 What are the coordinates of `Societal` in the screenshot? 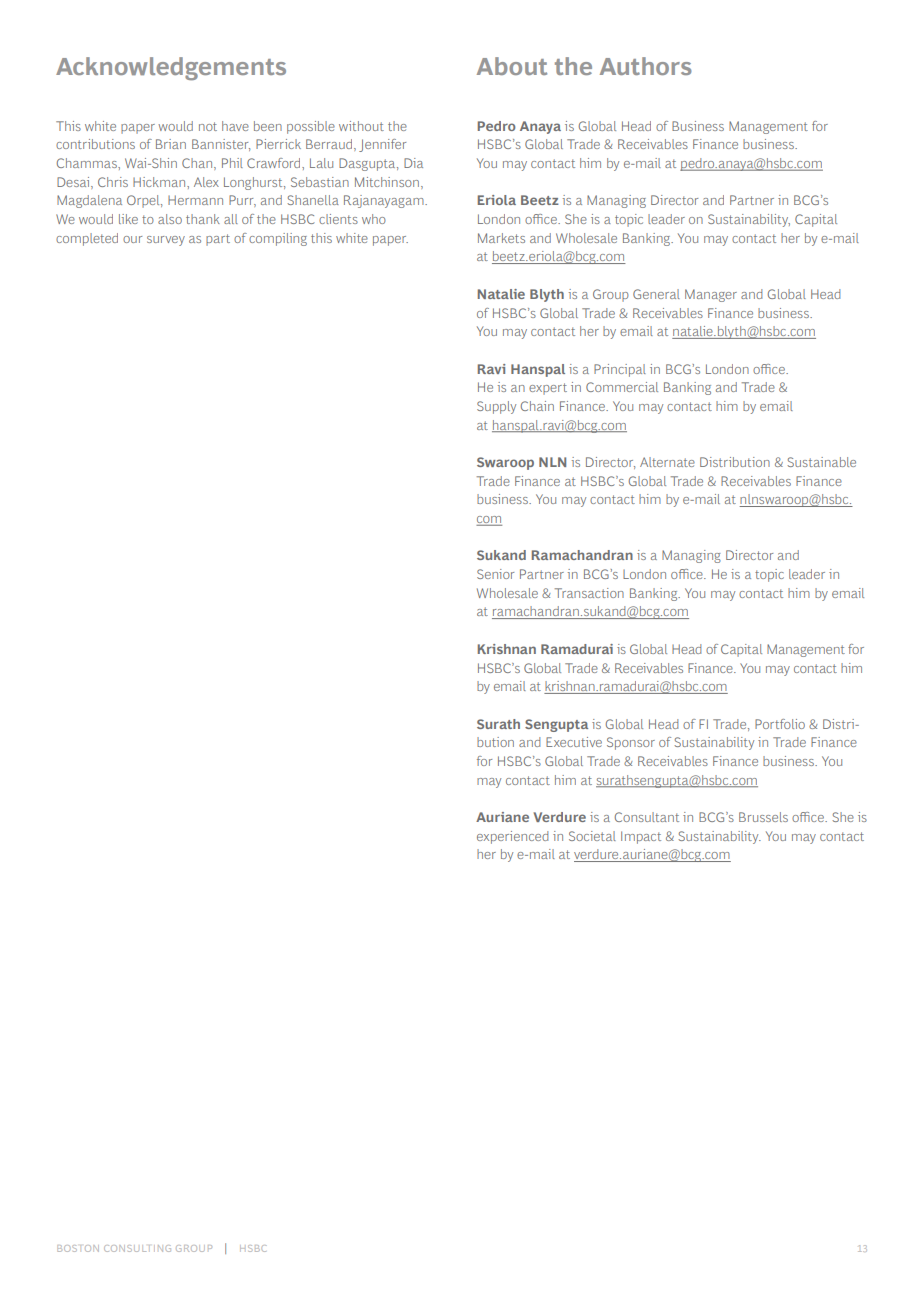 It's located at (592, 836).
